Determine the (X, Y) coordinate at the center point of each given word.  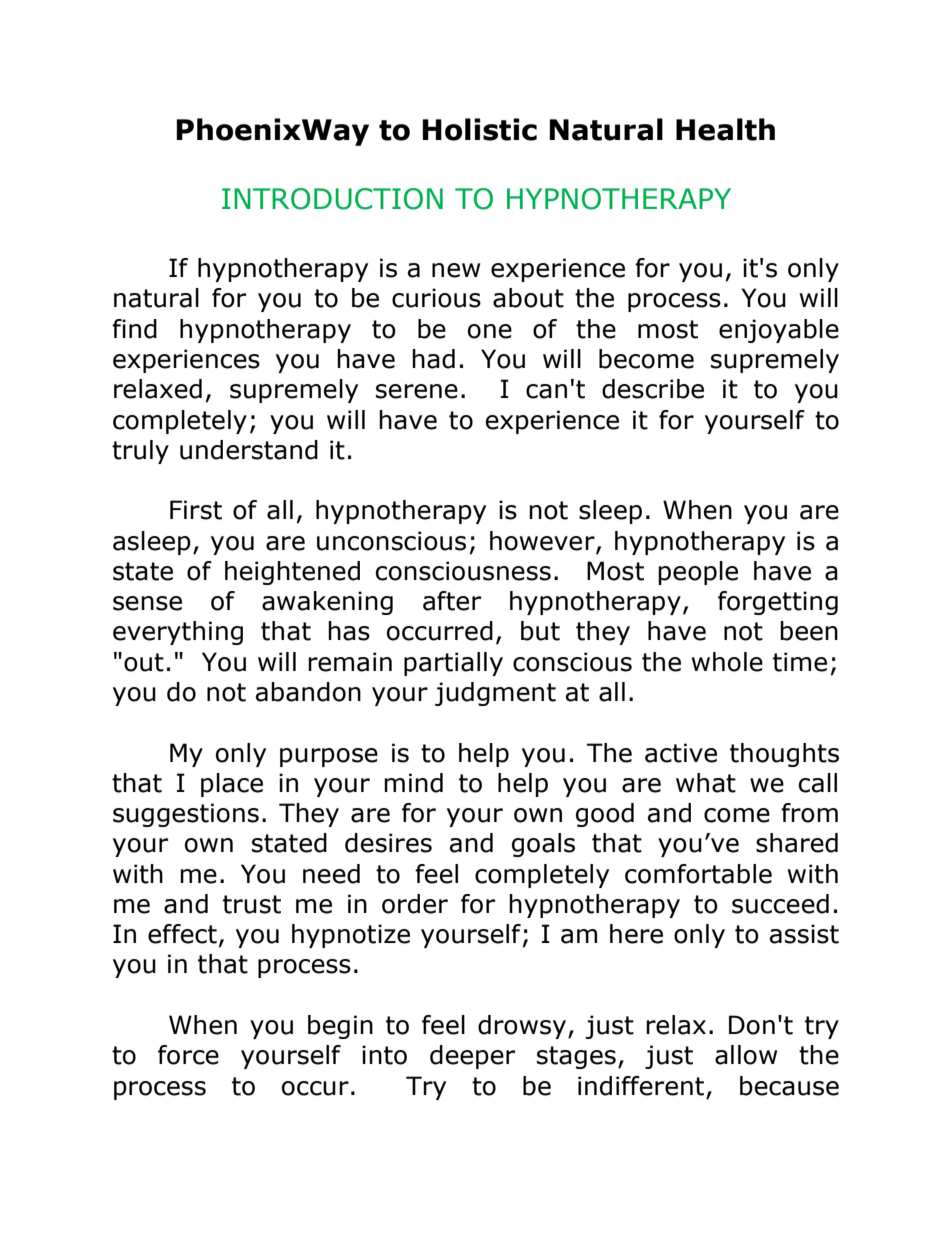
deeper (472, 1057)
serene (417, 391)
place (232, 785)
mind (413, 783)
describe (653, 389)
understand (249, 450)
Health (725, 129)
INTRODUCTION (332, 199)
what (706, 783)
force (188, 1055)
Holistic (479, 129)
